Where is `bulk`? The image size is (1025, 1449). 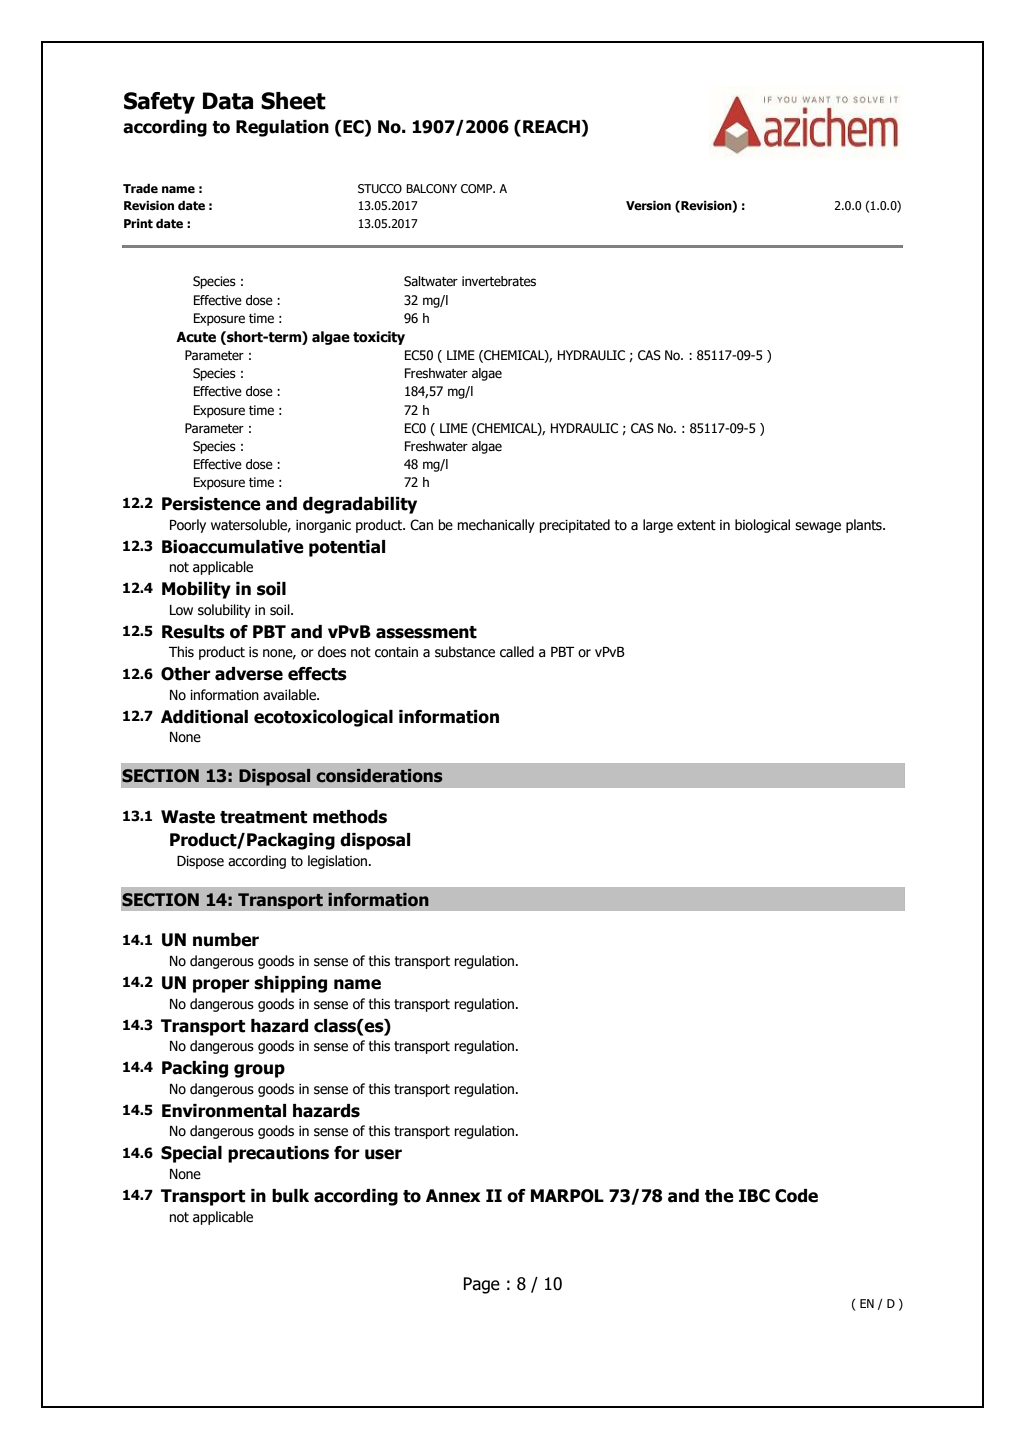
bulk is located at coordinates (290, 1196).
